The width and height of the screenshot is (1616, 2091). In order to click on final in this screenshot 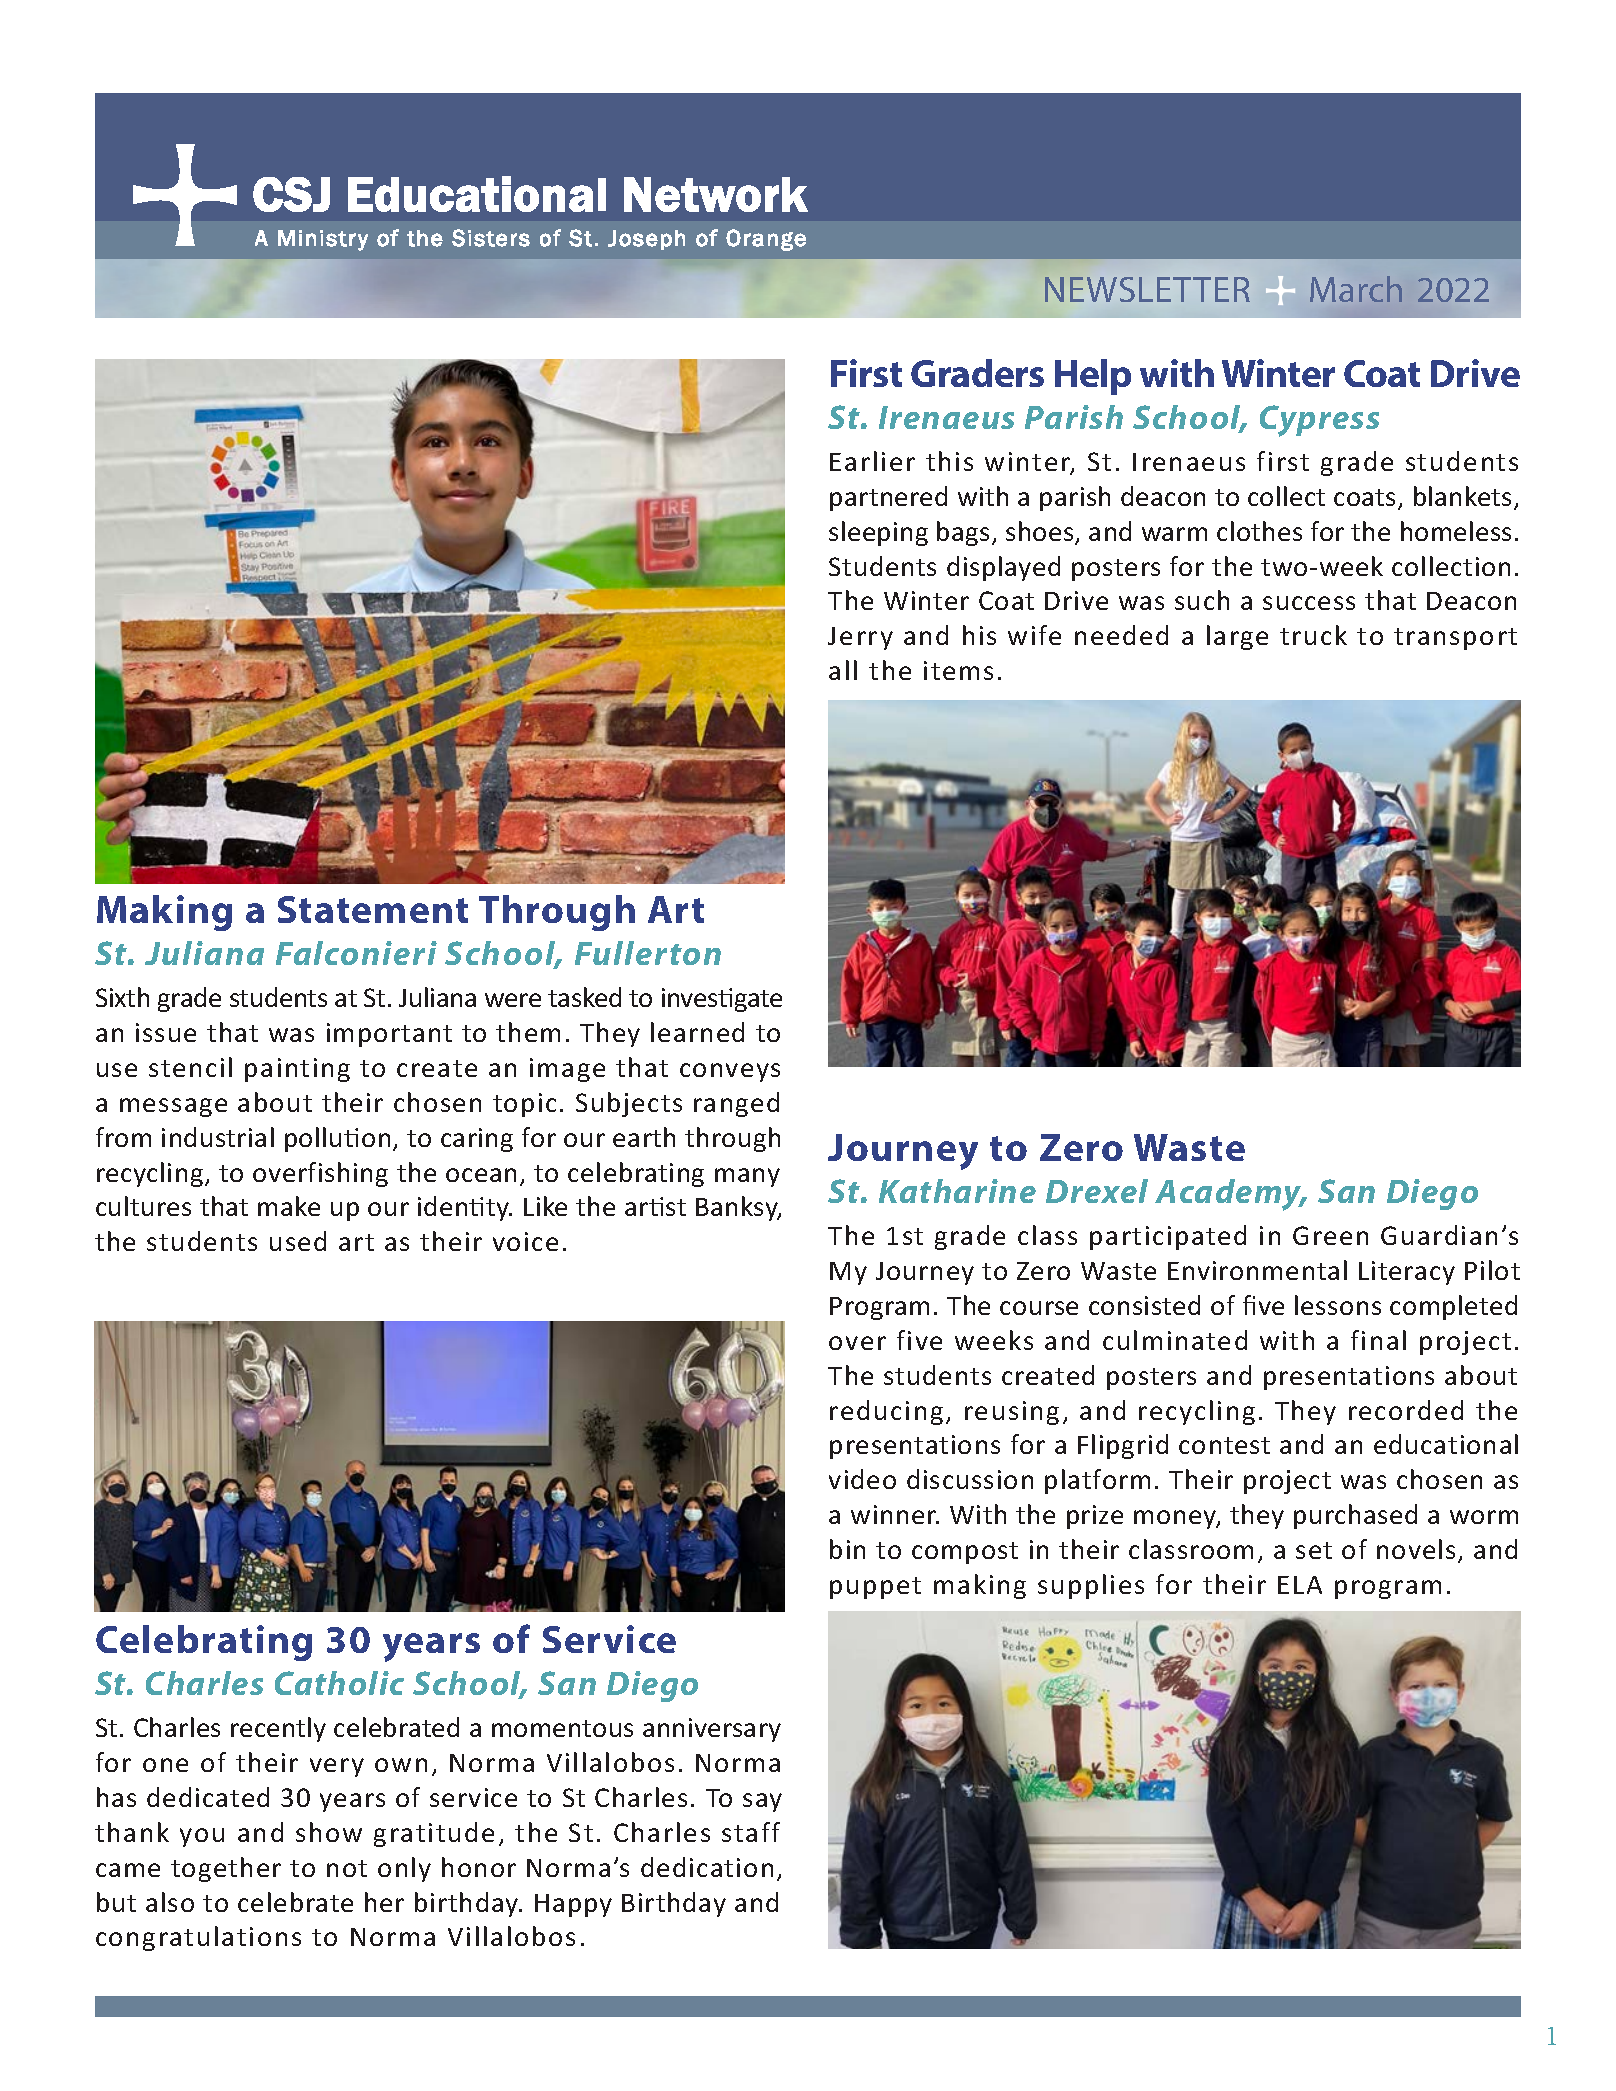, I will do `click(1378, 1340)`.
